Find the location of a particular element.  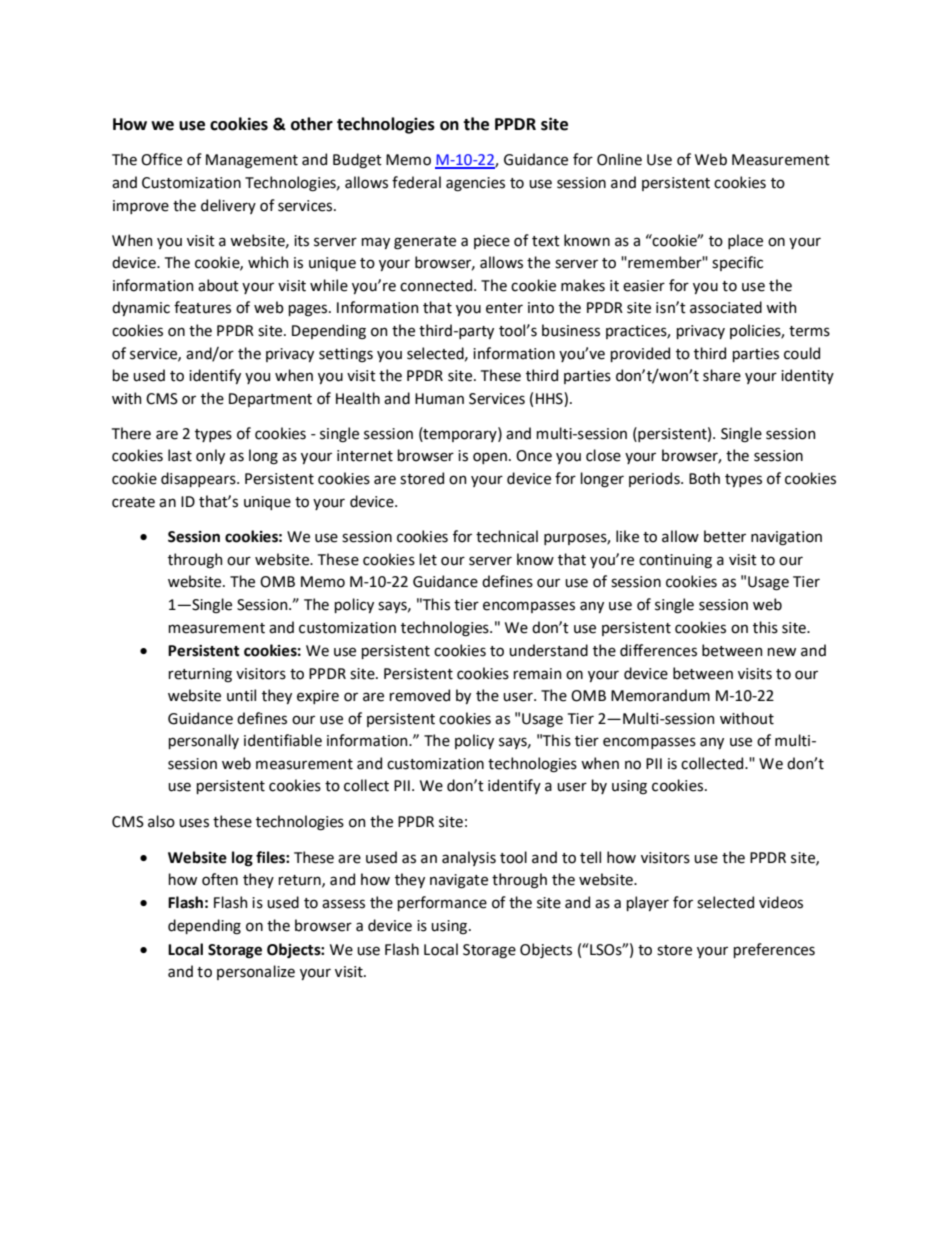

better is located at coordinates (725, 536).
